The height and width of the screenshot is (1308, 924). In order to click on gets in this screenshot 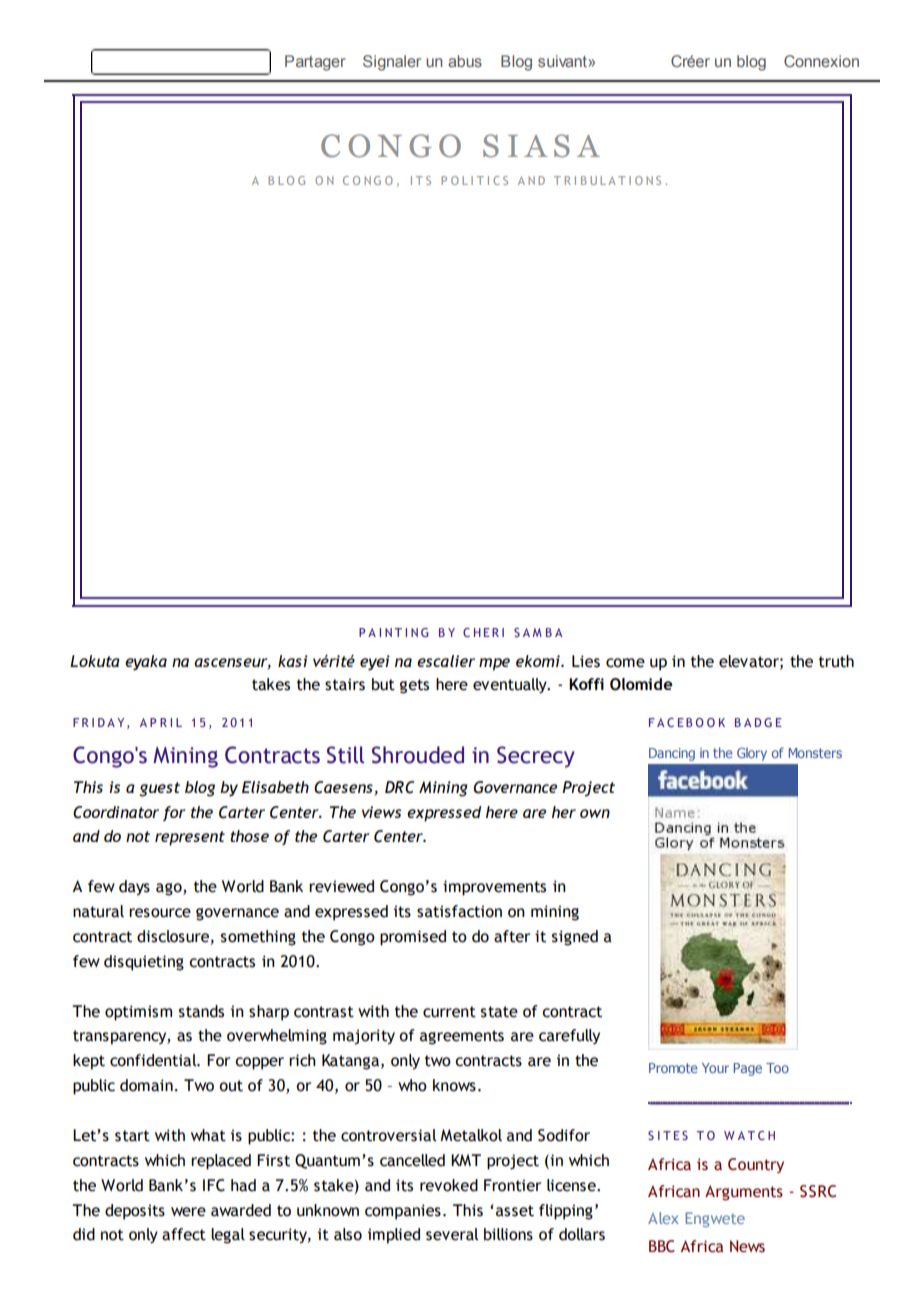, I will do `click(414, 686)`.
